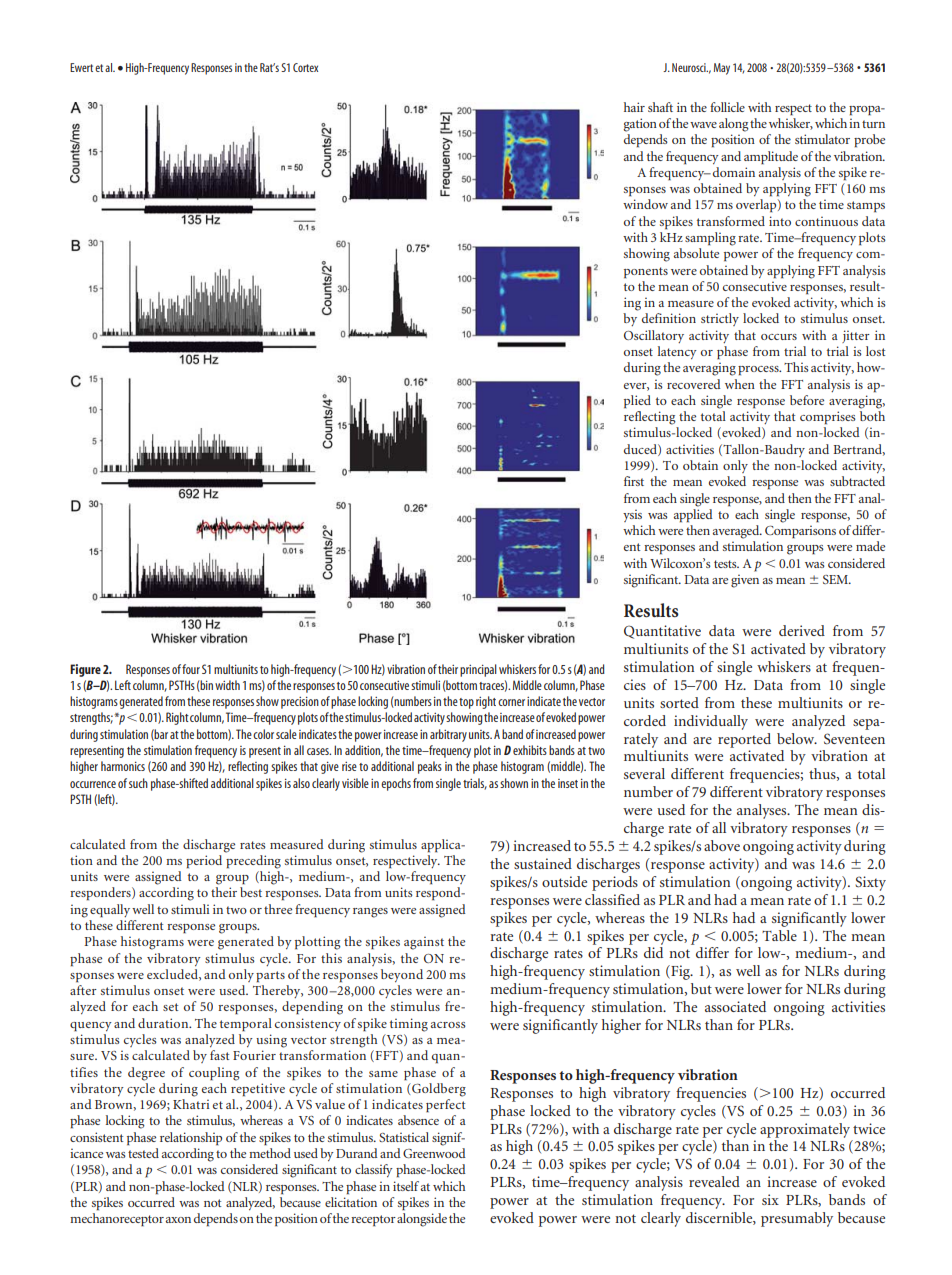 The height and width of the document is (1275, 952). Describe the element at coordinates (85, 670) in the document. I see `Figure` at that location.
